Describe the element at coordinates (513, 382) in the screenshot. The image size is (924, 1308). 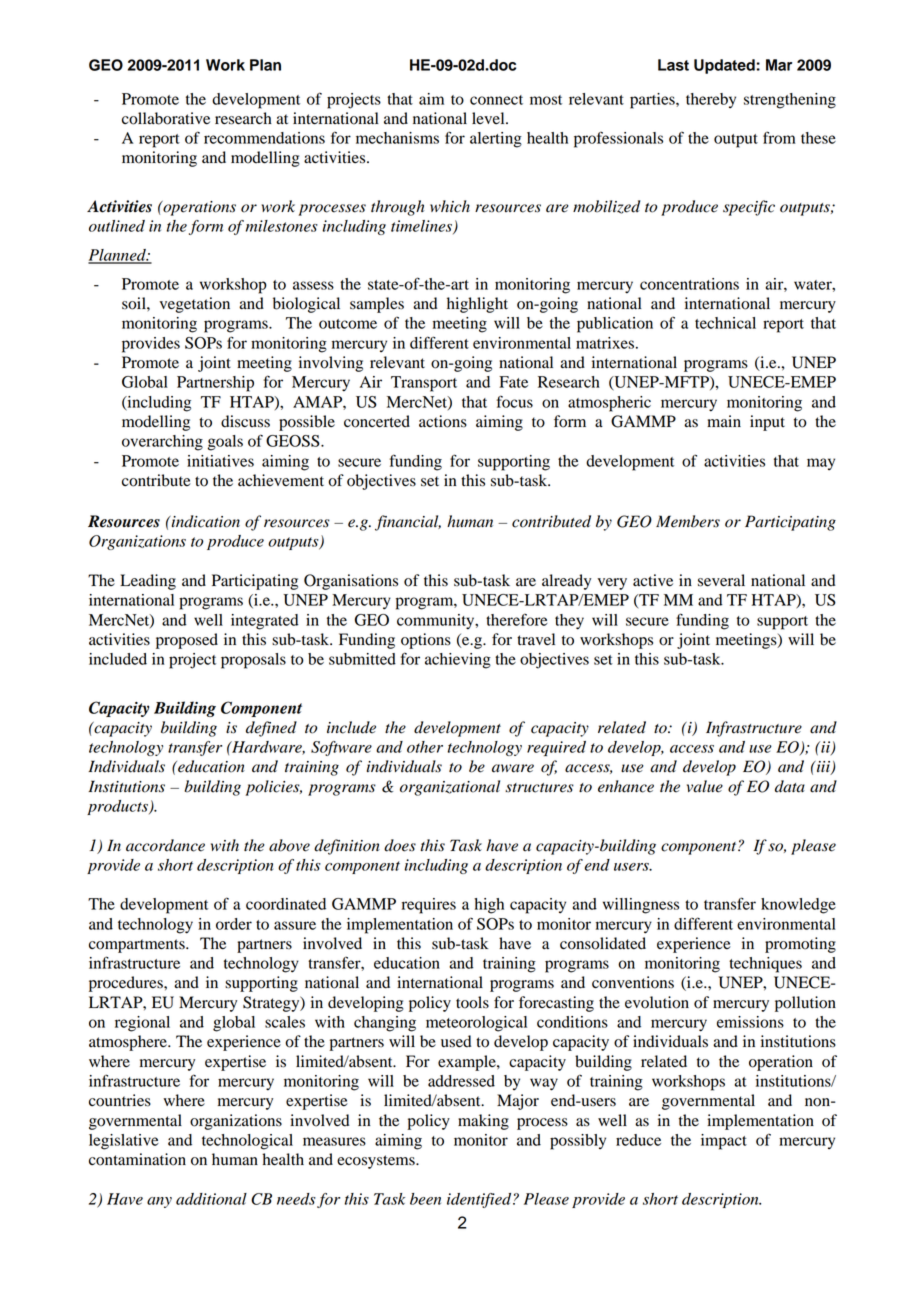
I see `Fate` at that location.
